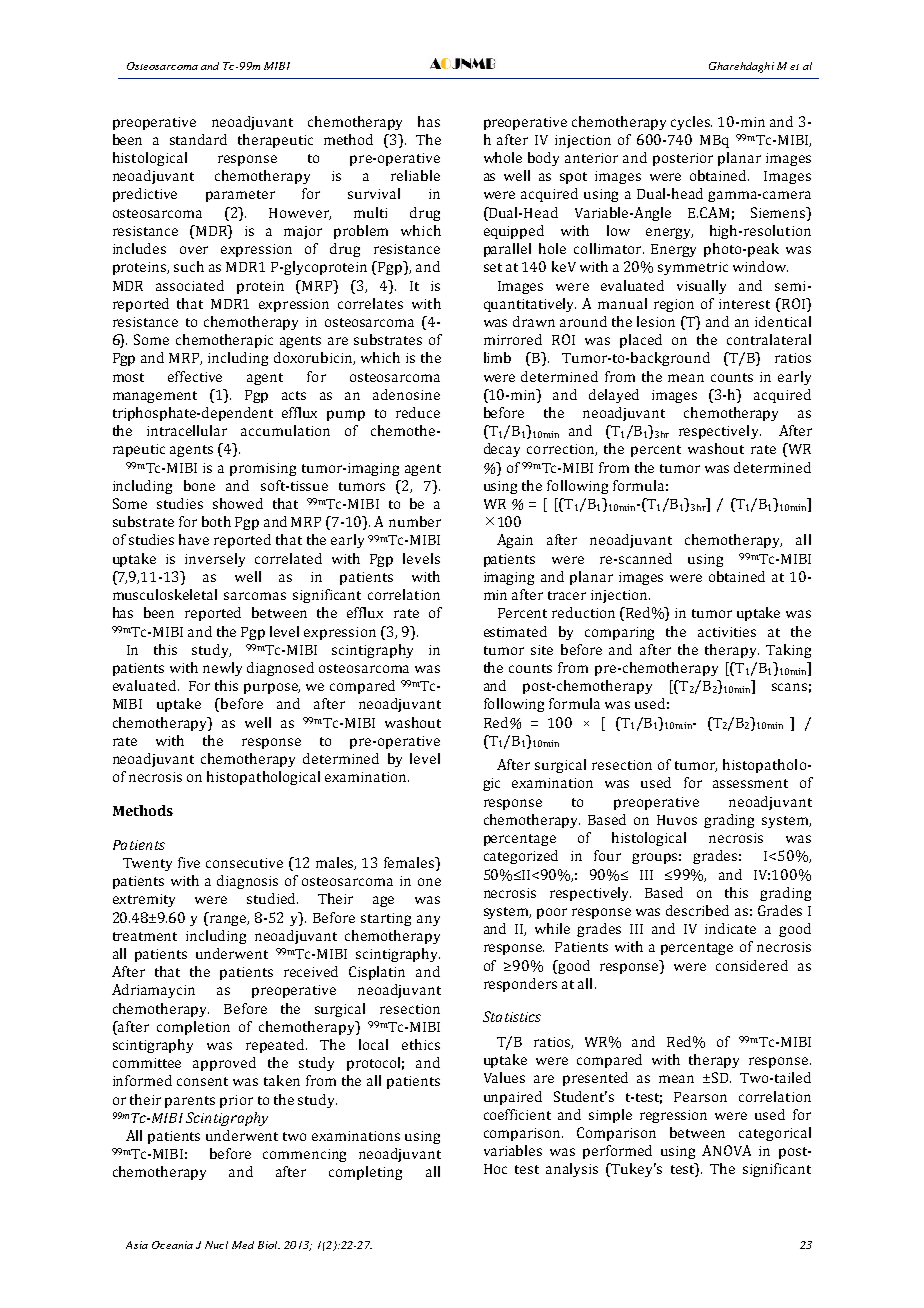 This image has width=924, height=1308. Describe the element at coordinates (415, 521) in the image. I see `number` at that location.
